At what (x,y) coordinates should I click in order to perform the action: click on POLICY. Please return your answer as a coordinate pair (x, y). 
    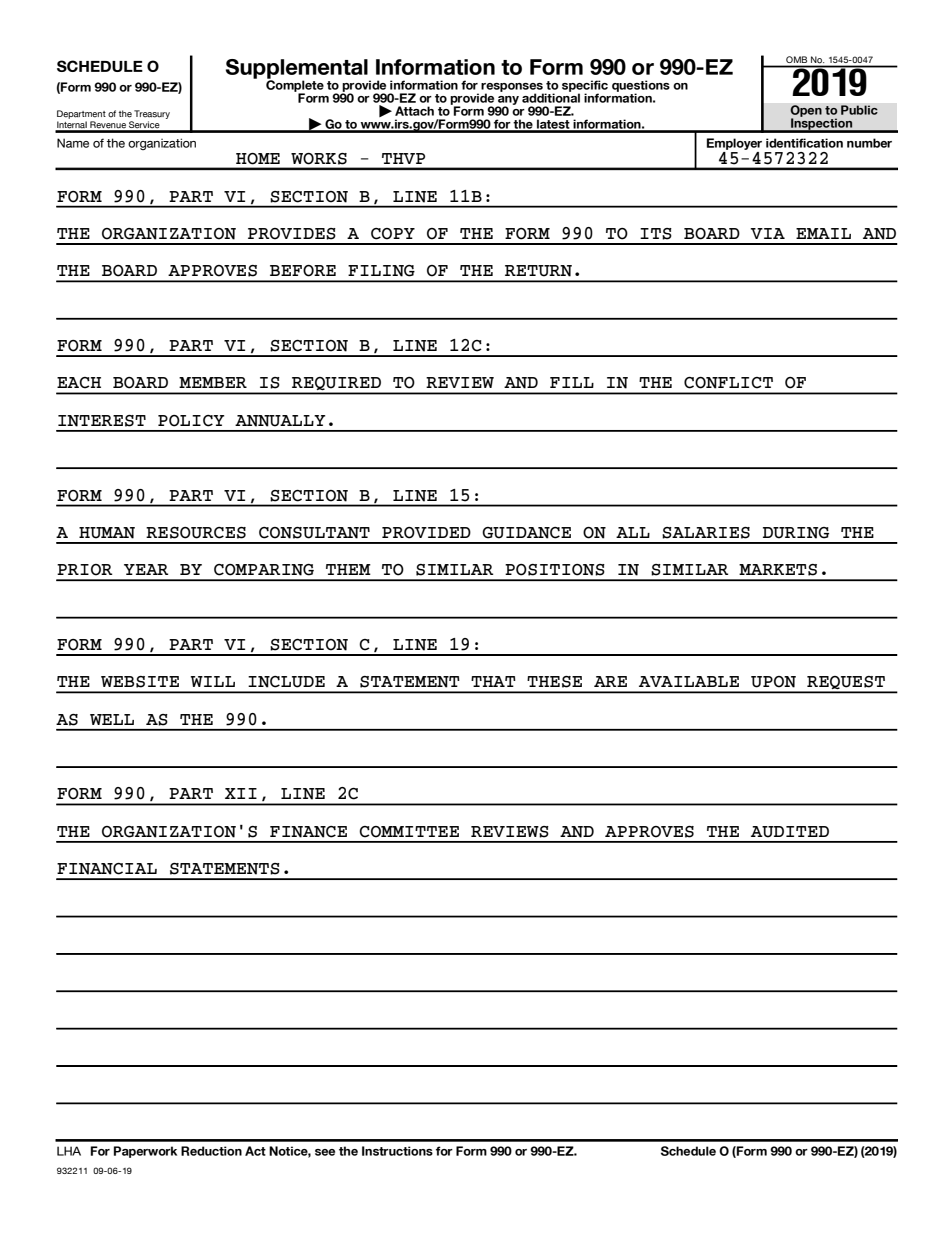
    Looking at the image, I should click on (191, 421).
